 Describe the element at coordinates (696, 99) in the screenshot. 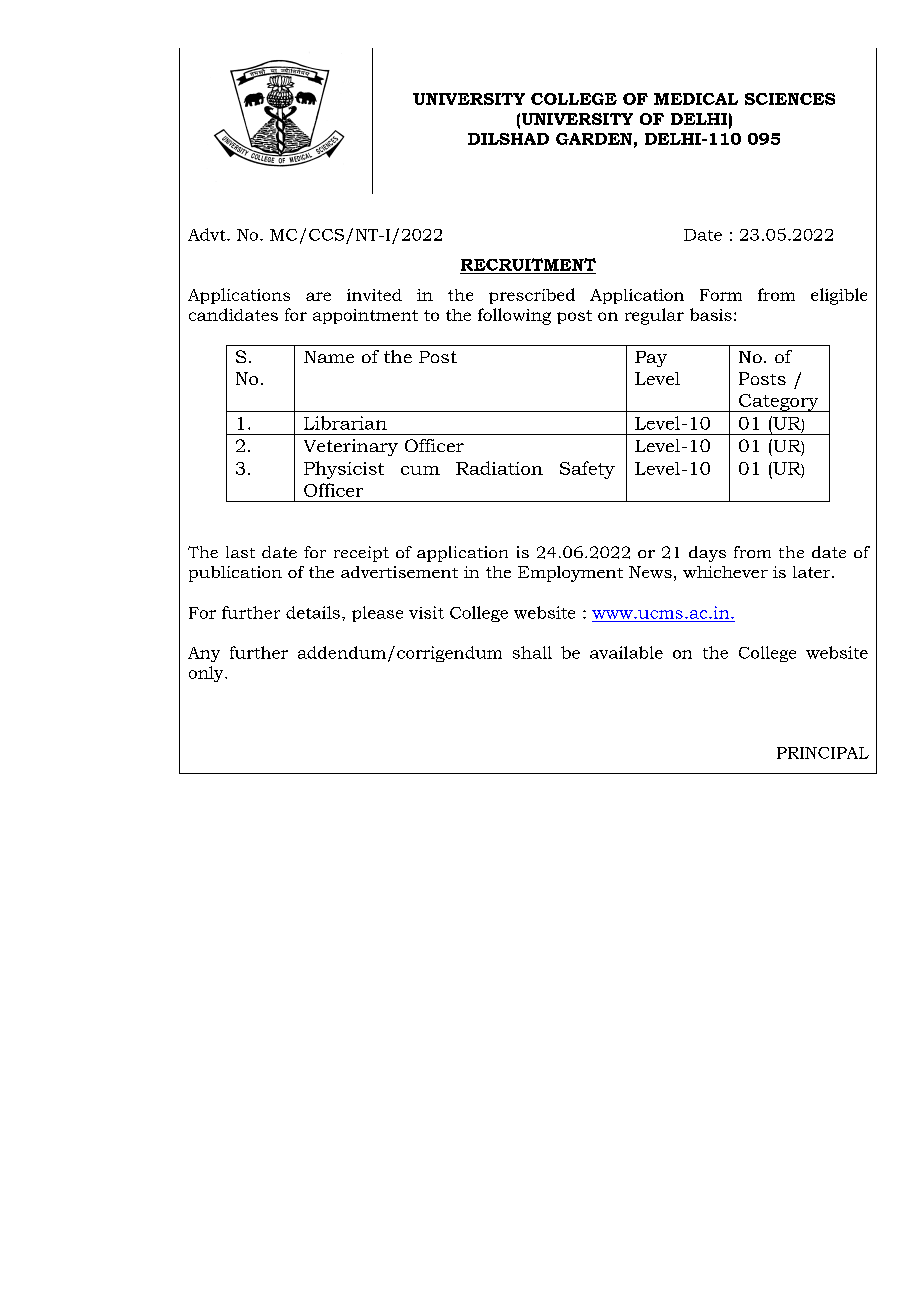

I see `MEDICAL` at that location.
